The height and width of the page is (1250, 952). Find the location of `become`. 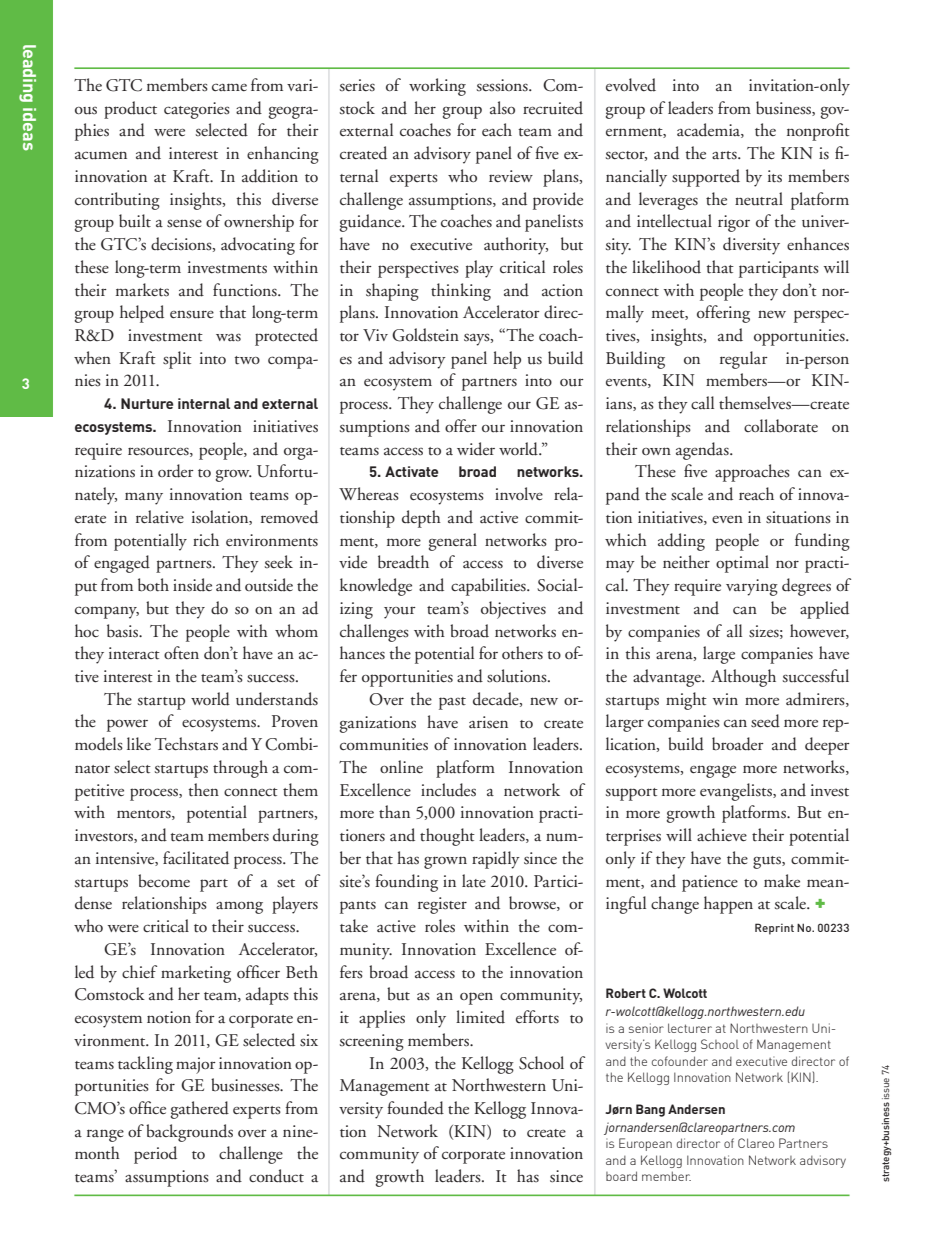

become is located at coordinates (164, 881).
